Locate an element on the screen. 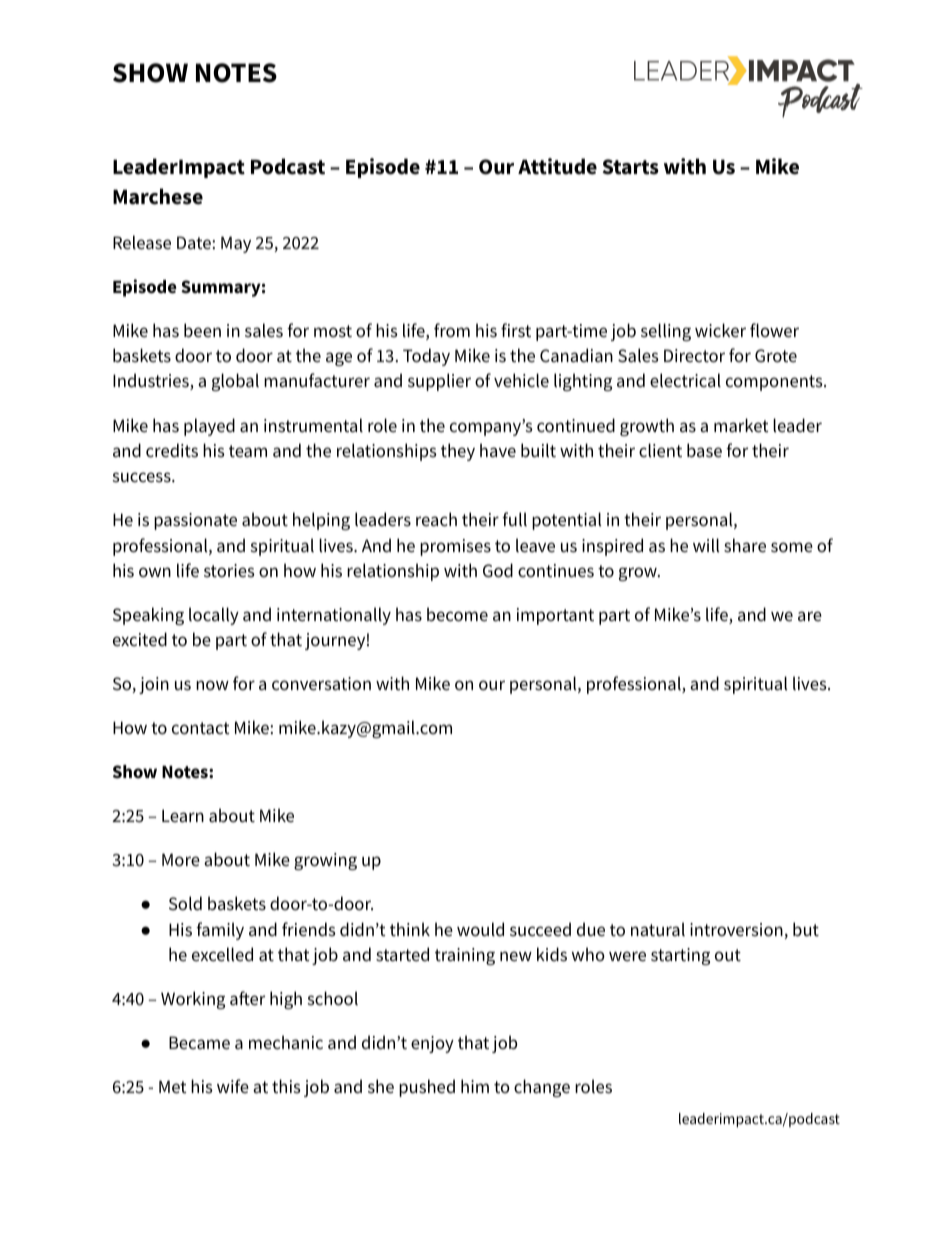  starting is located at coordinates (680, 956).
